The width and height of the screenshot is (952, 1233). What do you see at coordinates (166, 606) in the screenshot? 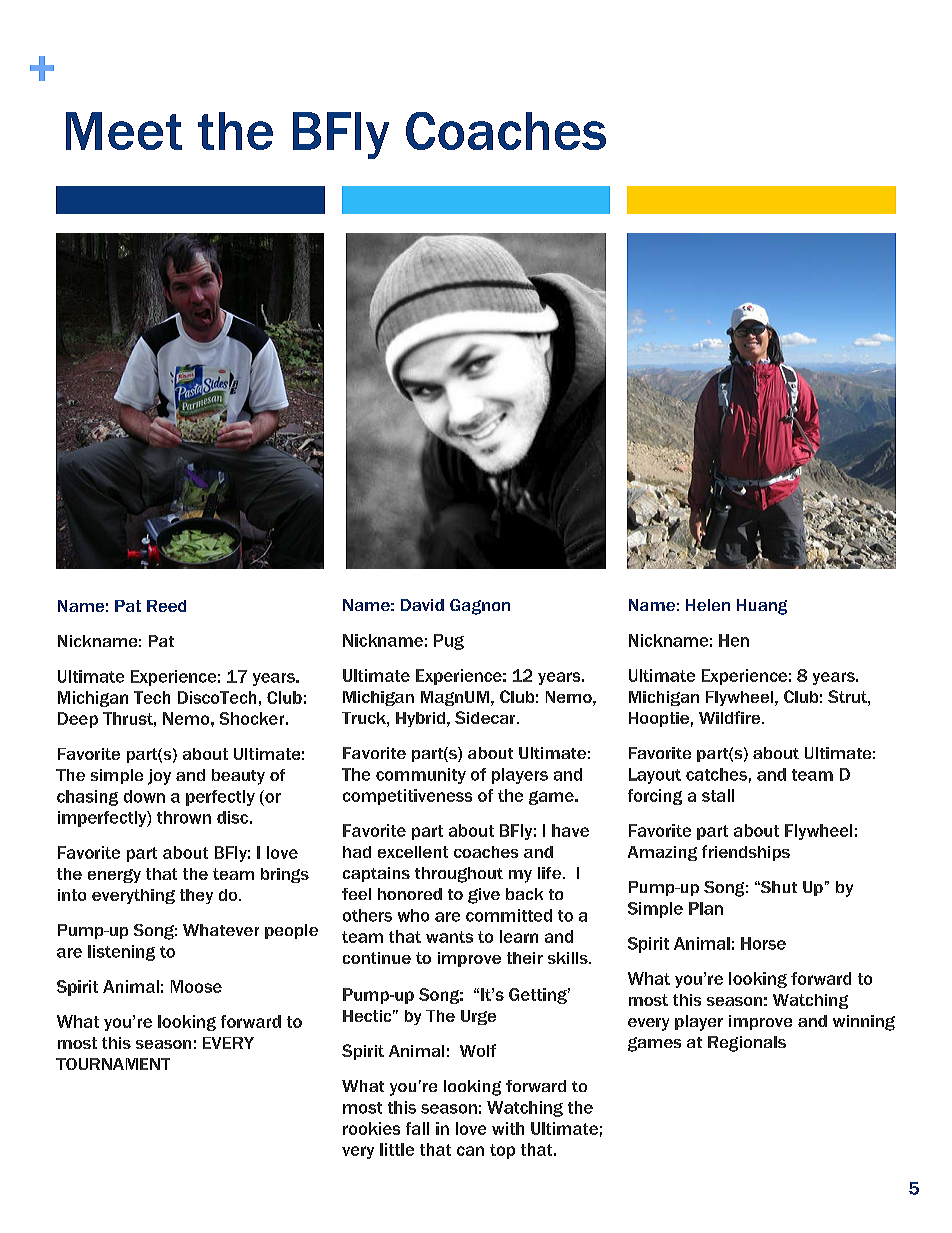
I see `Reed` at bounding box center [166, 606].
